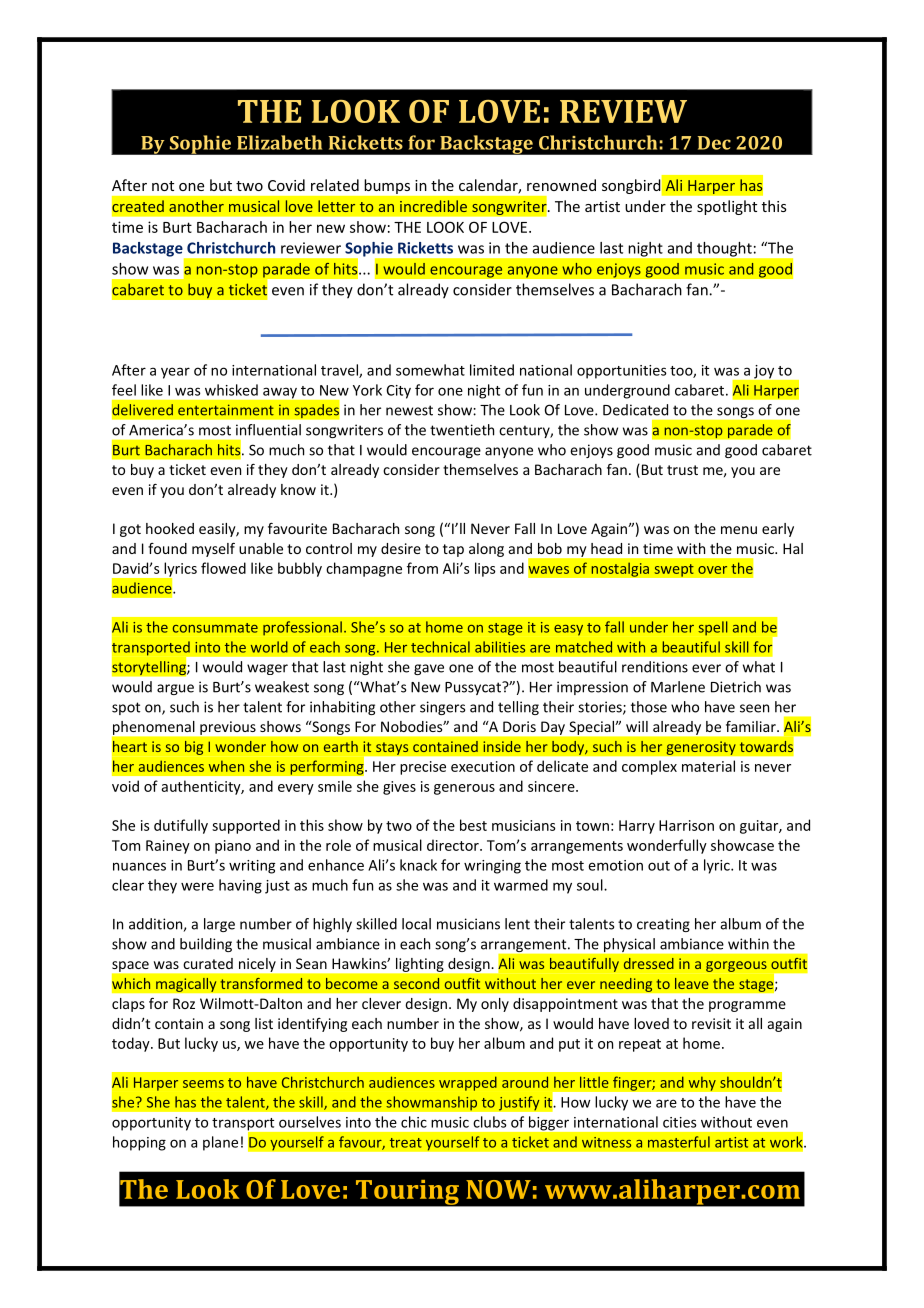  Describe the element at coordinates (682, 470) in the screenshot. I see `trust` at that location.
